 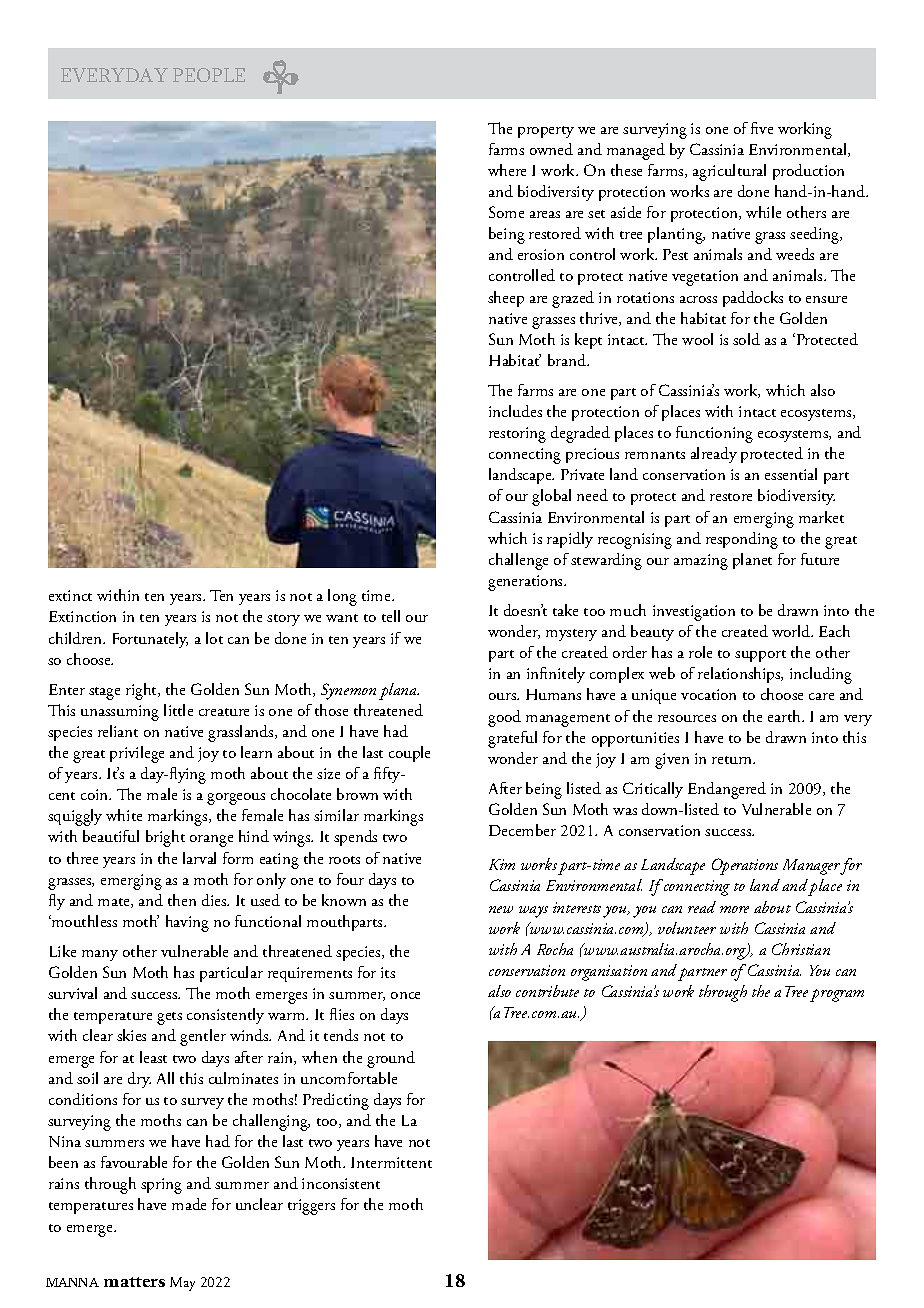 I want to click on where, so click(x=507, y=170).
